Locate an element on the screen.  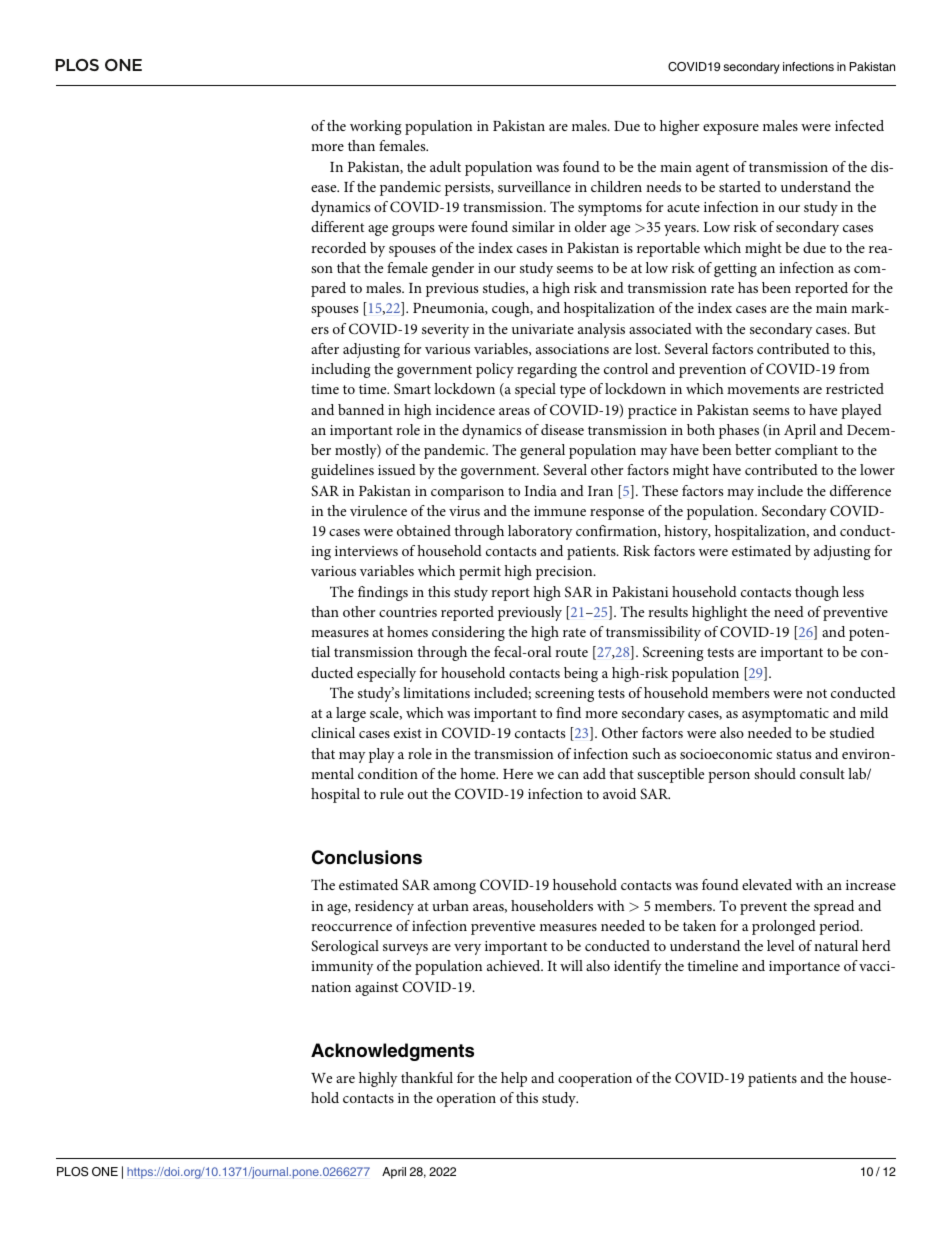
Smart is located at coordinates (412, 388).
